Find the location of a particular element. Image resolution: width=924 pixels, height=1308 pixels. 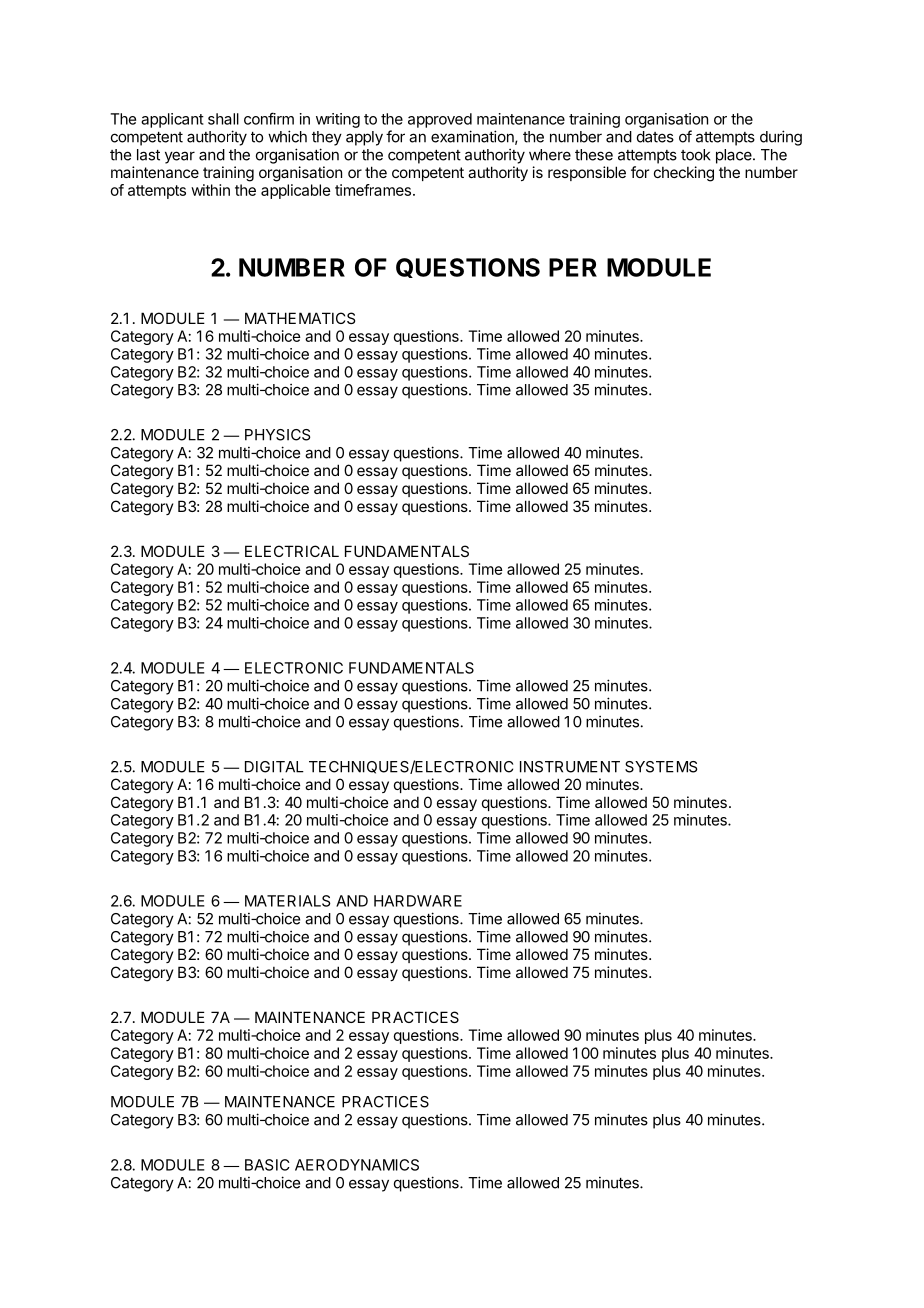

PHYSICS is located at coordinates (277, 435).
